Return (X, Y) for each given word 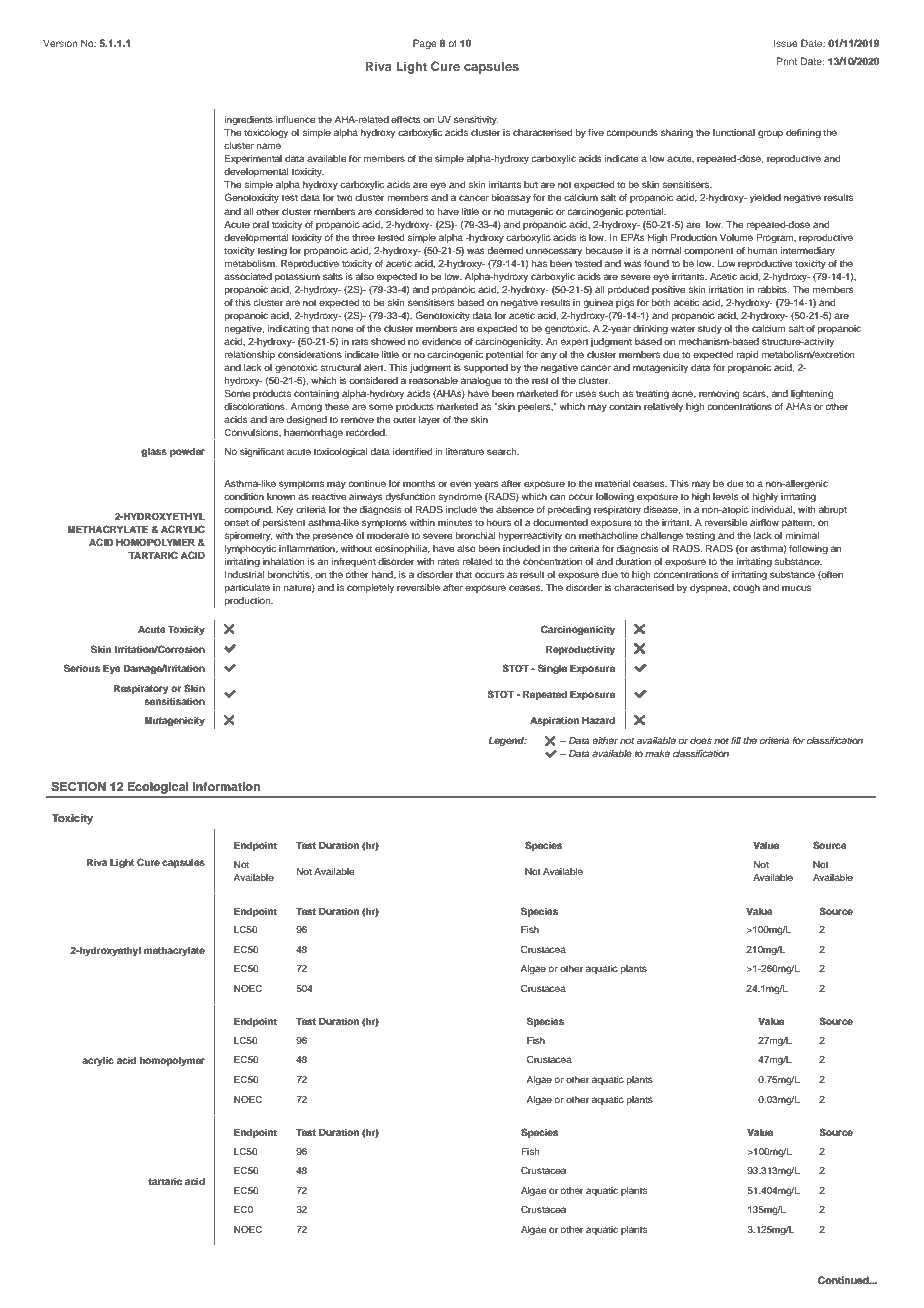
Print (787, 61)
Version (60, 43)
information (226, 786)
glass (154, 452)
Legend (507, 741)
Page (425, 44)
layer (429, 420)
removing (719, 394)
